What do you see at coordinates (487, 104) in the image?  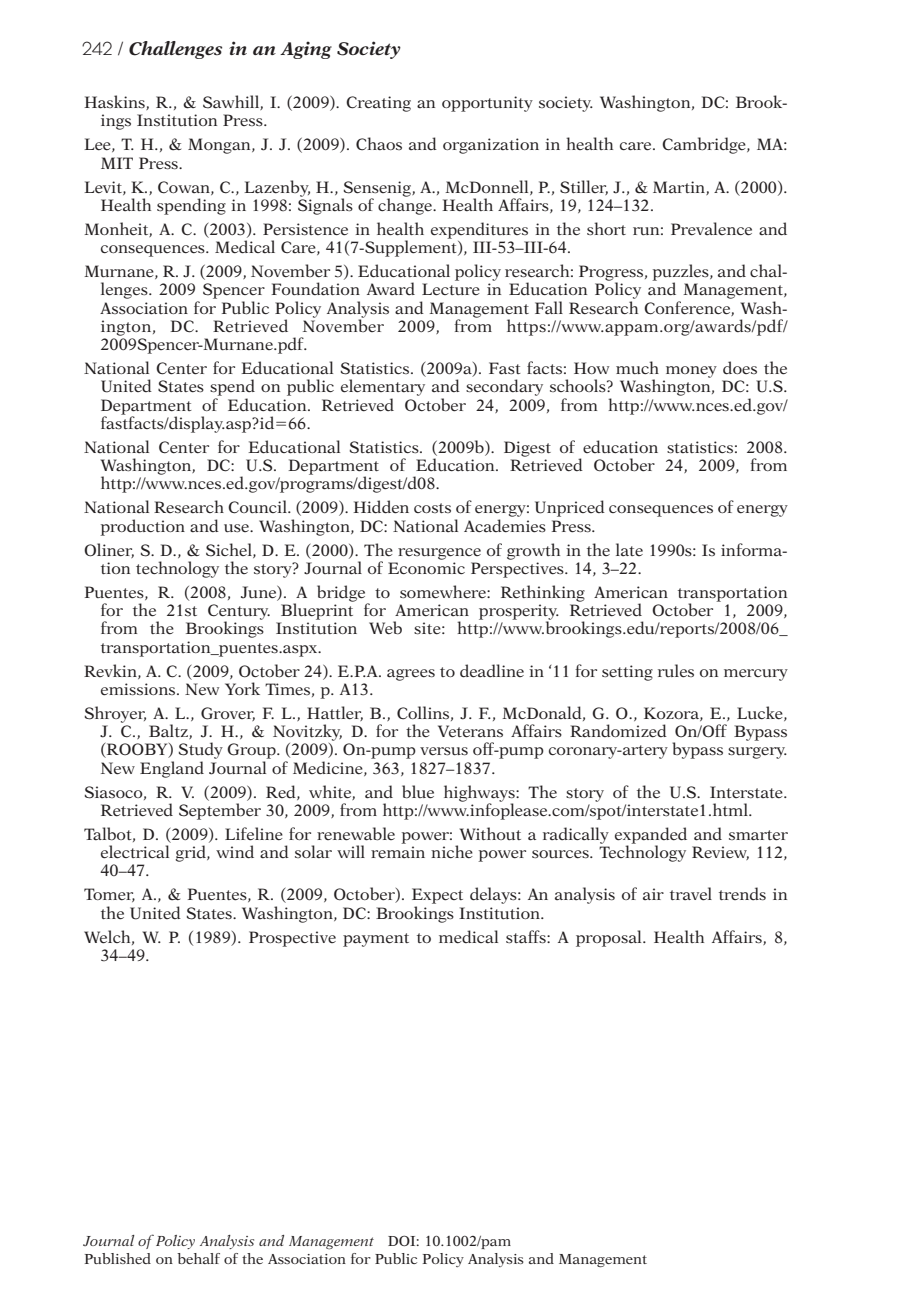 I see `opportunity` at bounding box center [487, 104].
